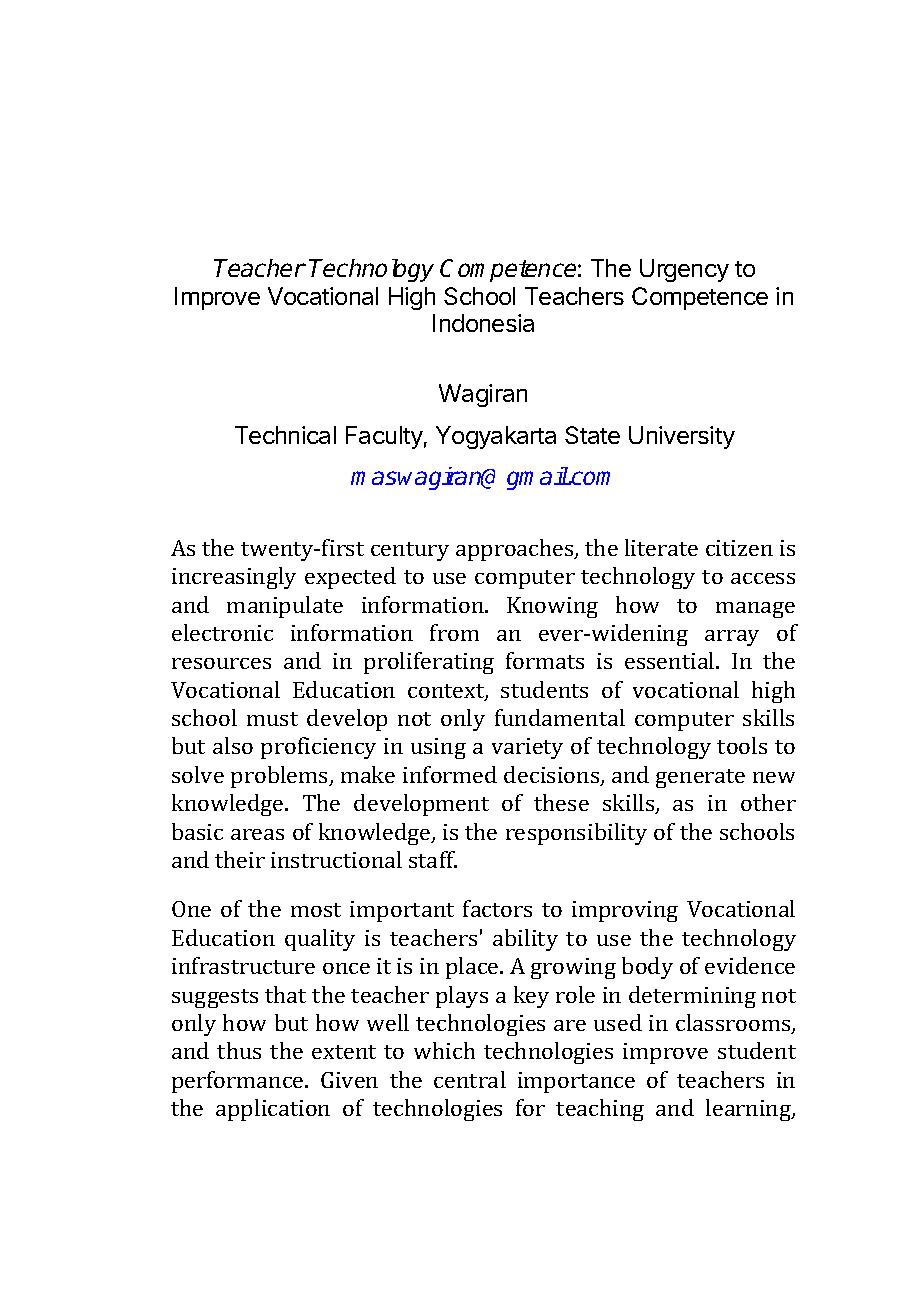 Image resolution: width=924 pixels, height=1308 pixels. What do you see at coordinates (483, 323) in the page?
I see `Indonesia` at bounding box center [483, 323].
